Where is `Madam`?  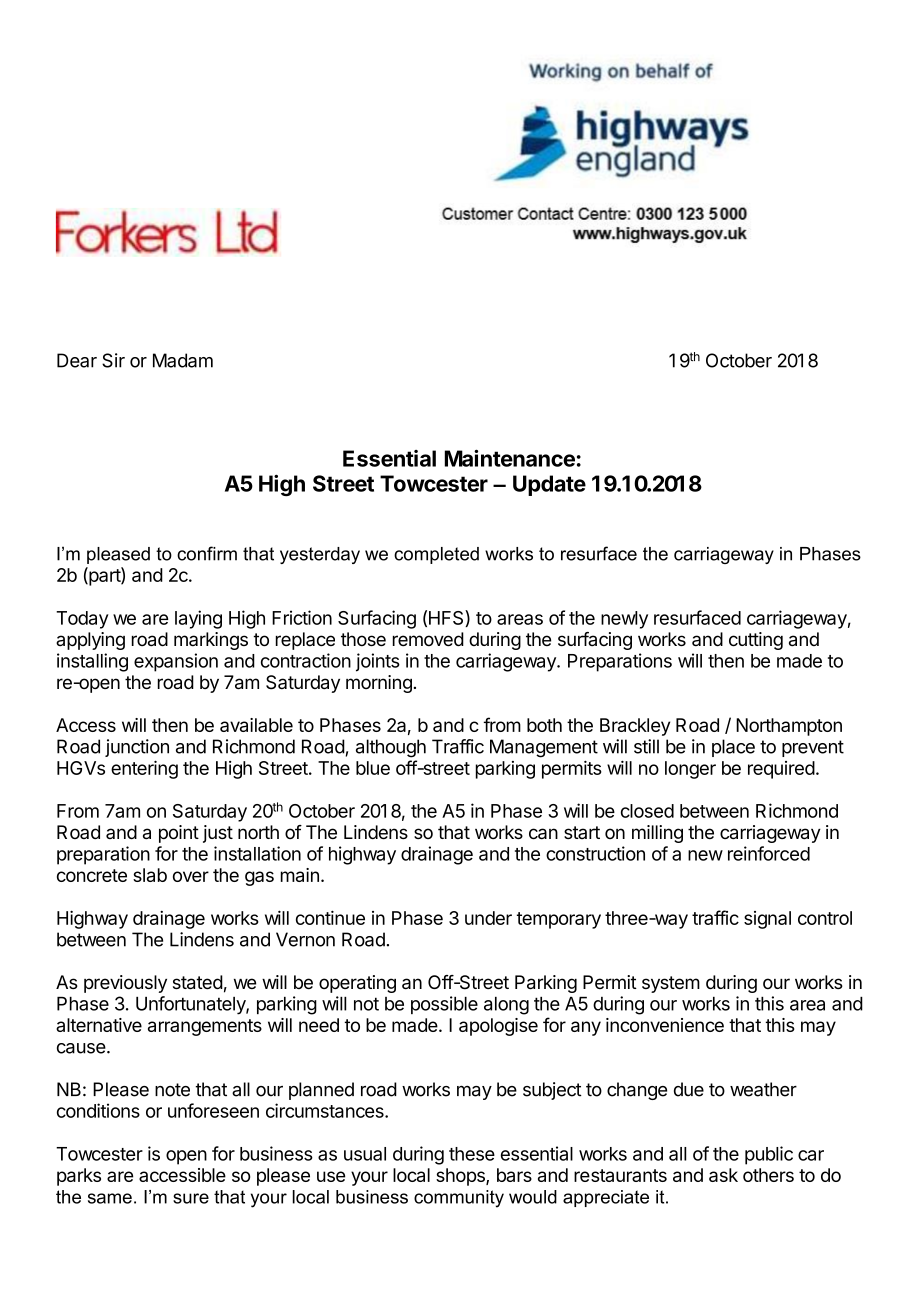
Madam is located at coordinates (183, 360).
